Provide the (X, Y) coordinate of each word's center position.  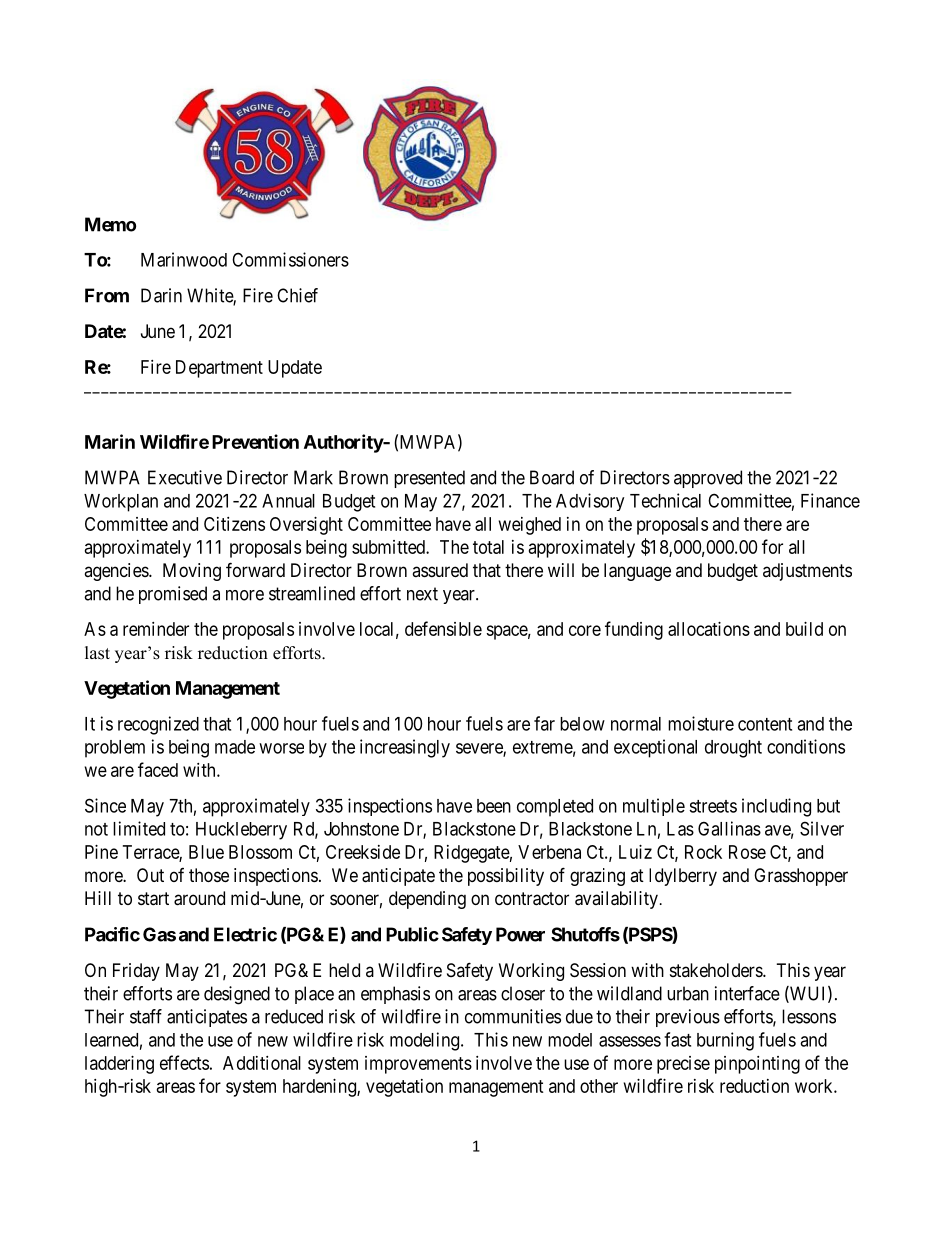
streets (713, 806)
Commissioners (290, 259)
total (488, 547)
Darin (161, 295)
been (494, 806)
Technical (665, 500)
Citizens (234, 524)
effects (184, 1062)
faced (158, 769)
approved (708, 479)
